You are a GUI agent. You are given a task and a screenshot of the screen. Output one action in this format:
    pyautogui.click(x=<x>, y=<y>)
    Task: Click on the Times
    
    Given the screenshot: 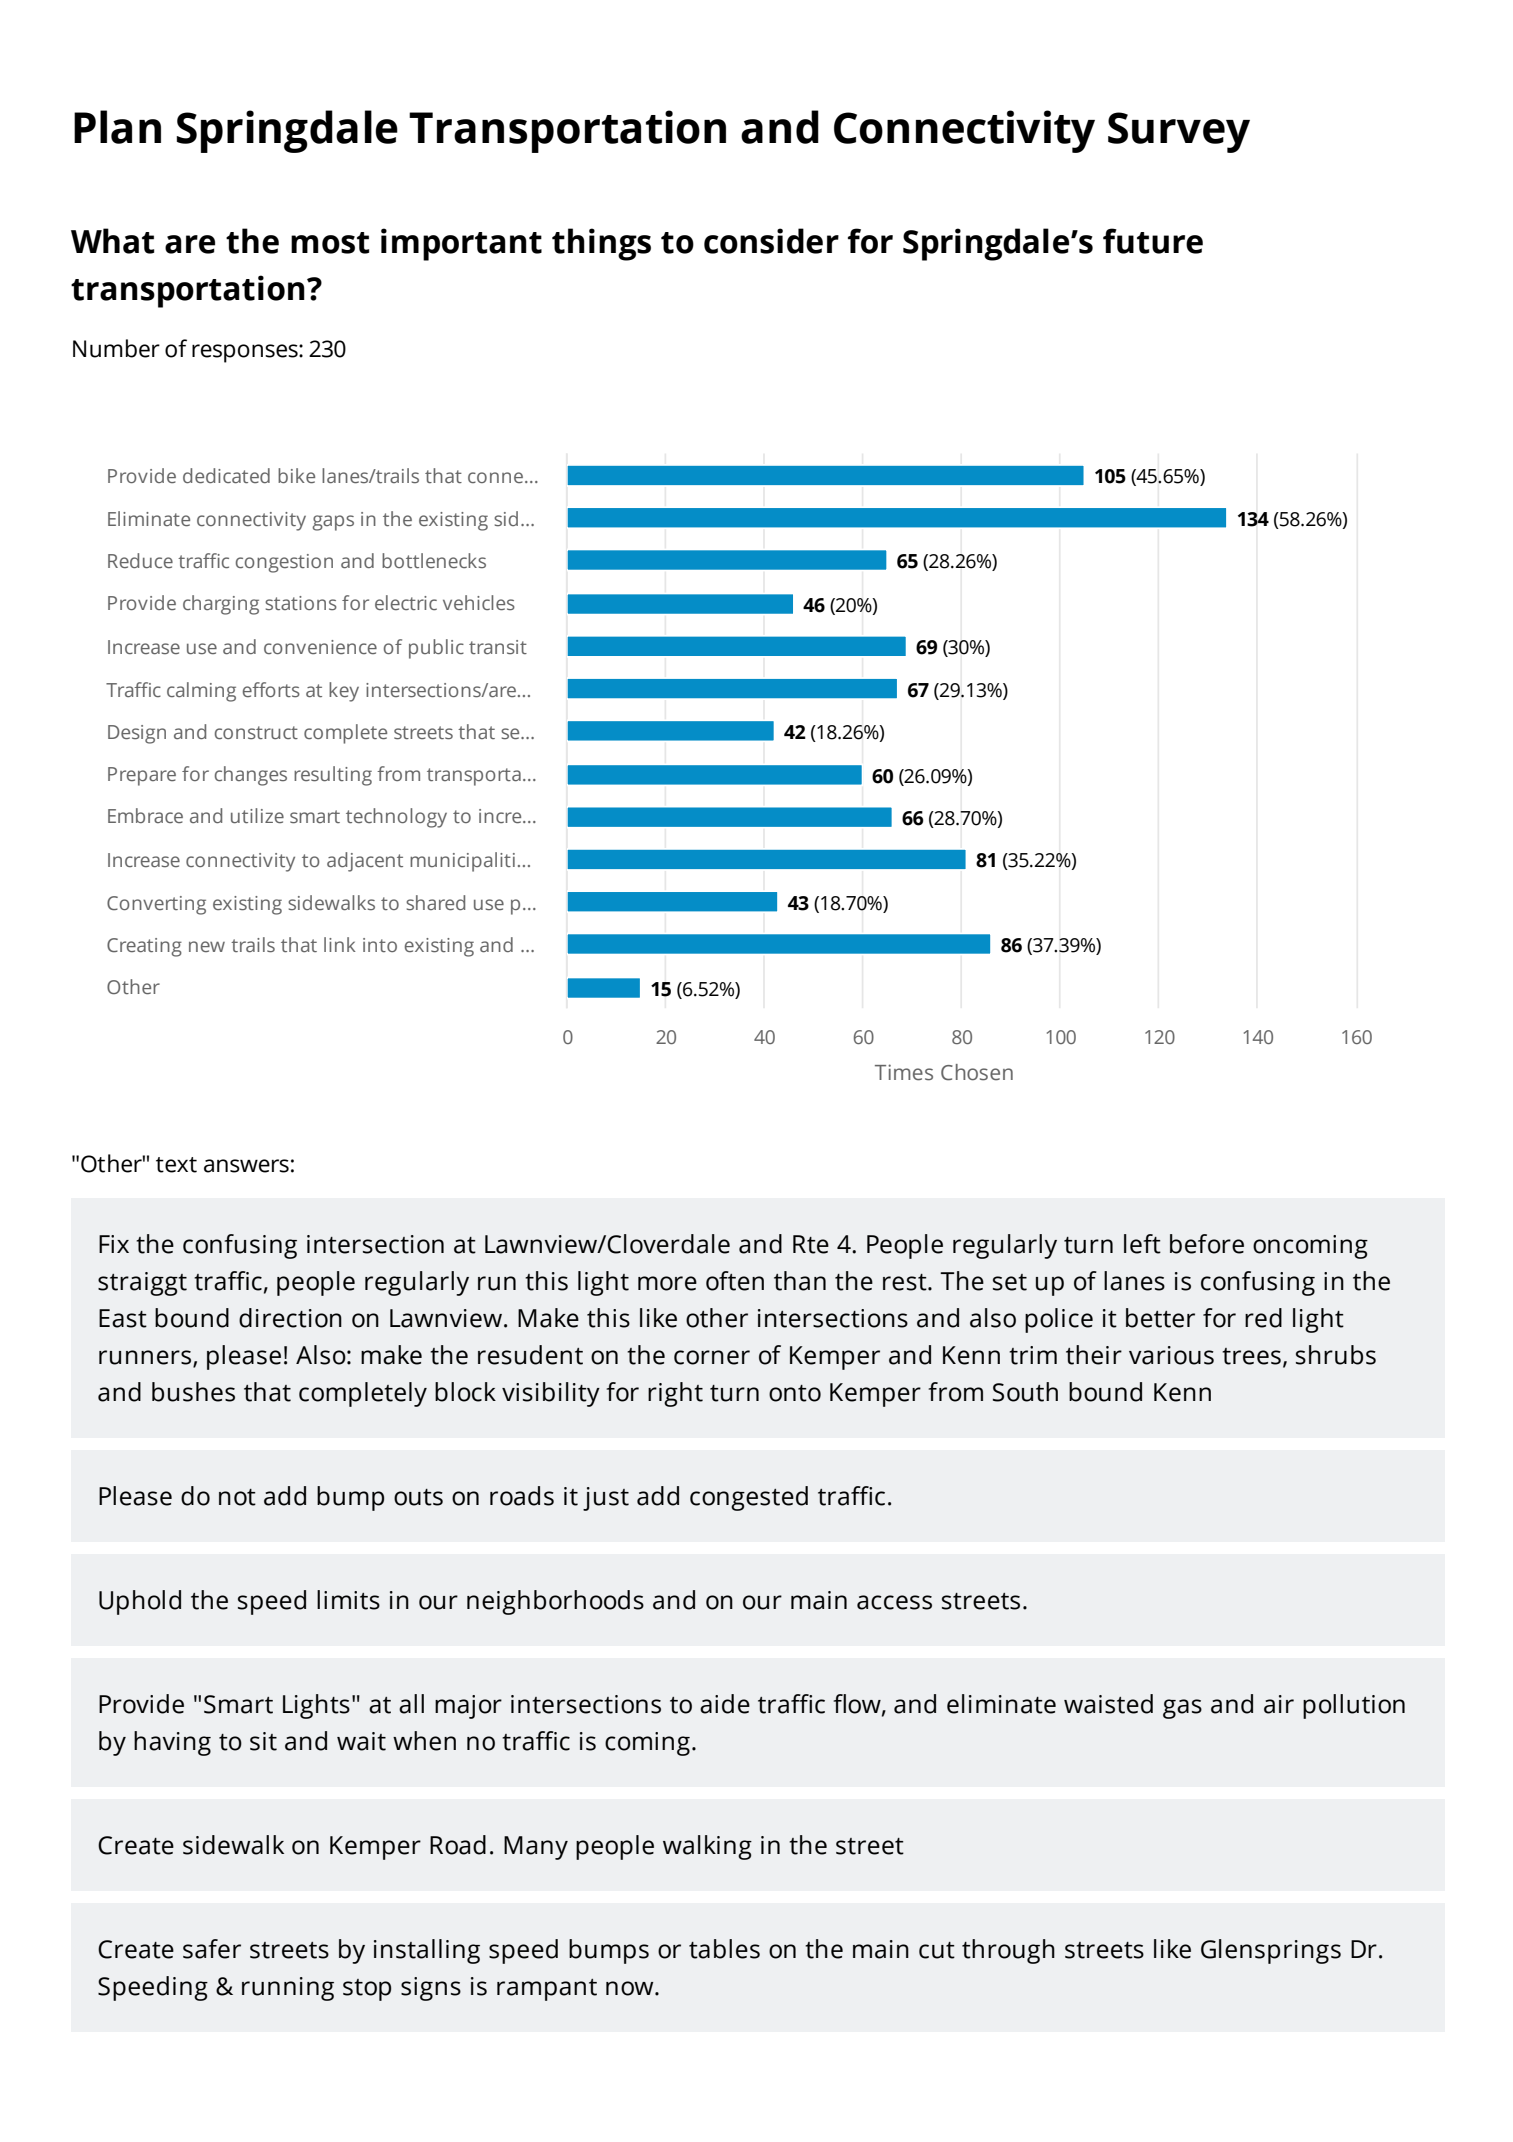 What is the action you would take?
    pyautogui.click(x=904, y=1072)
